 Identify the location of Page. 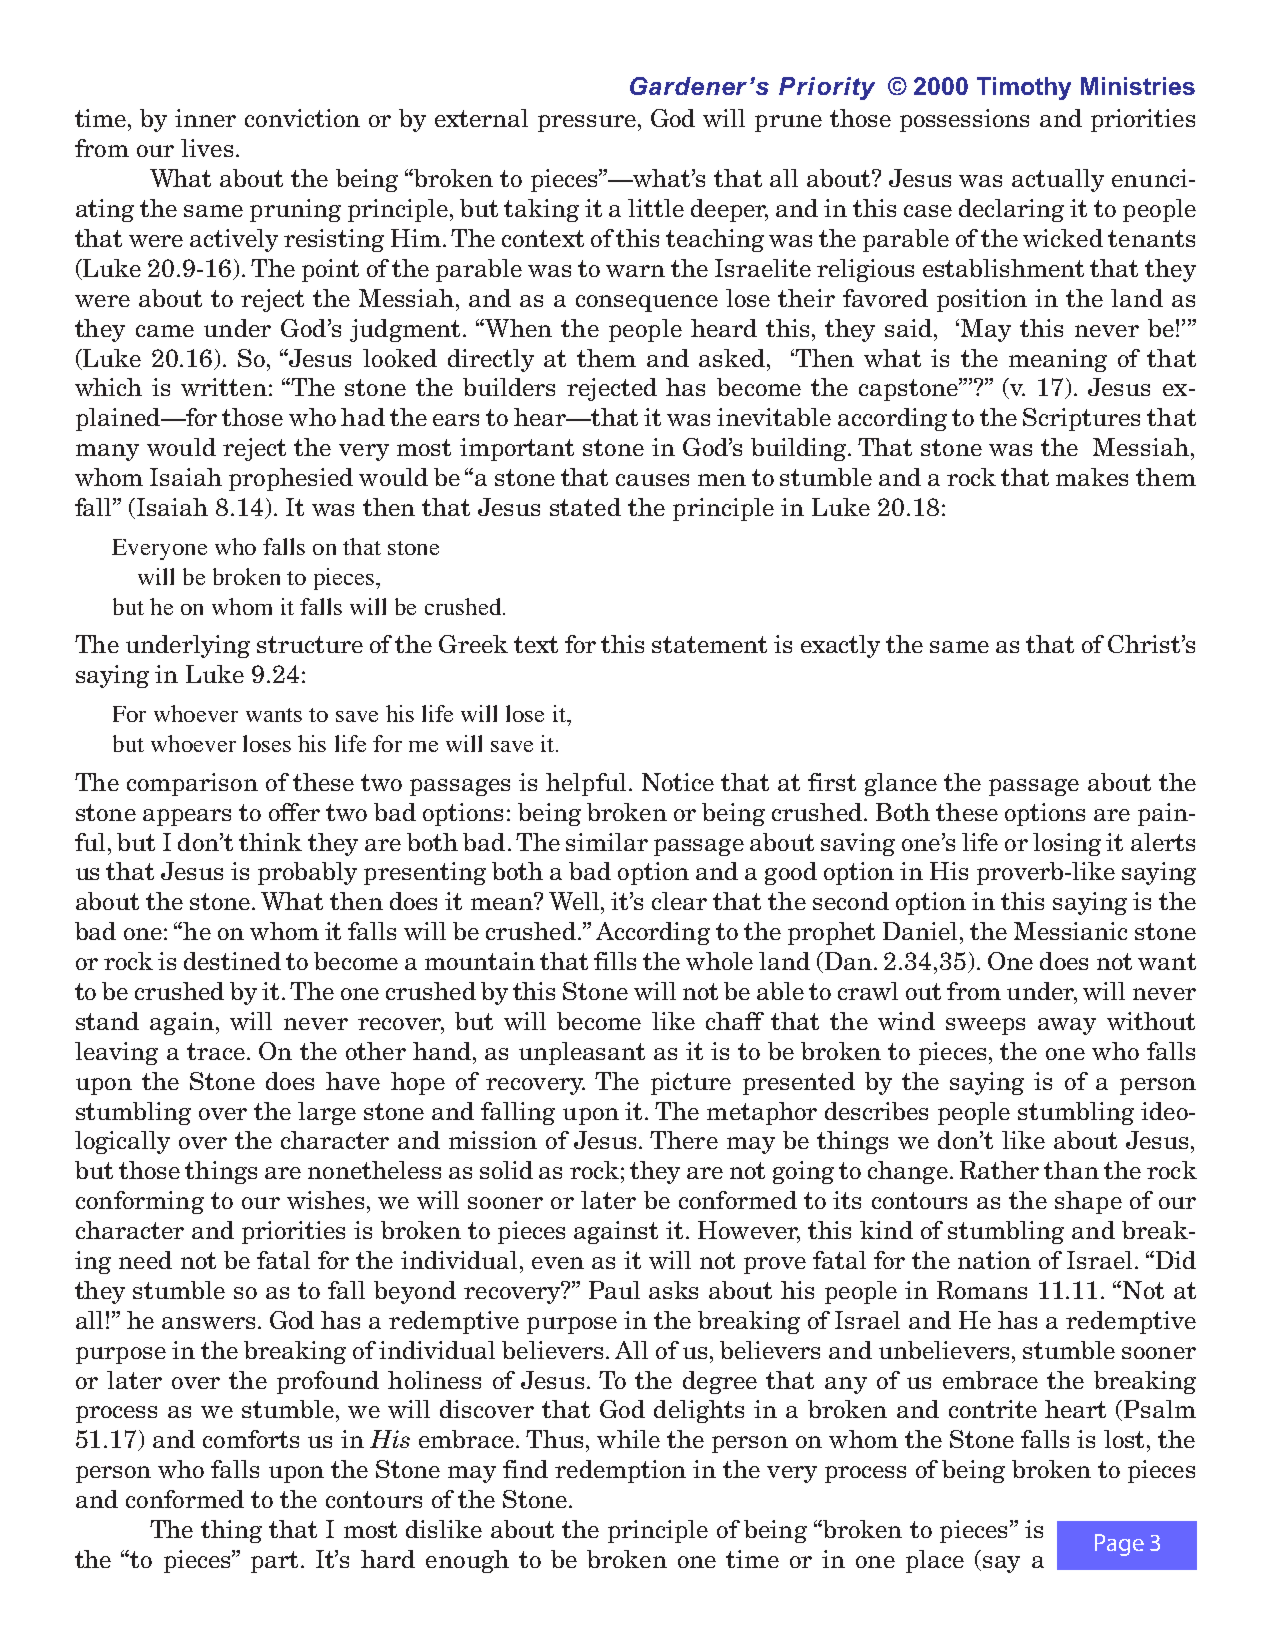
(1119, 1545).
